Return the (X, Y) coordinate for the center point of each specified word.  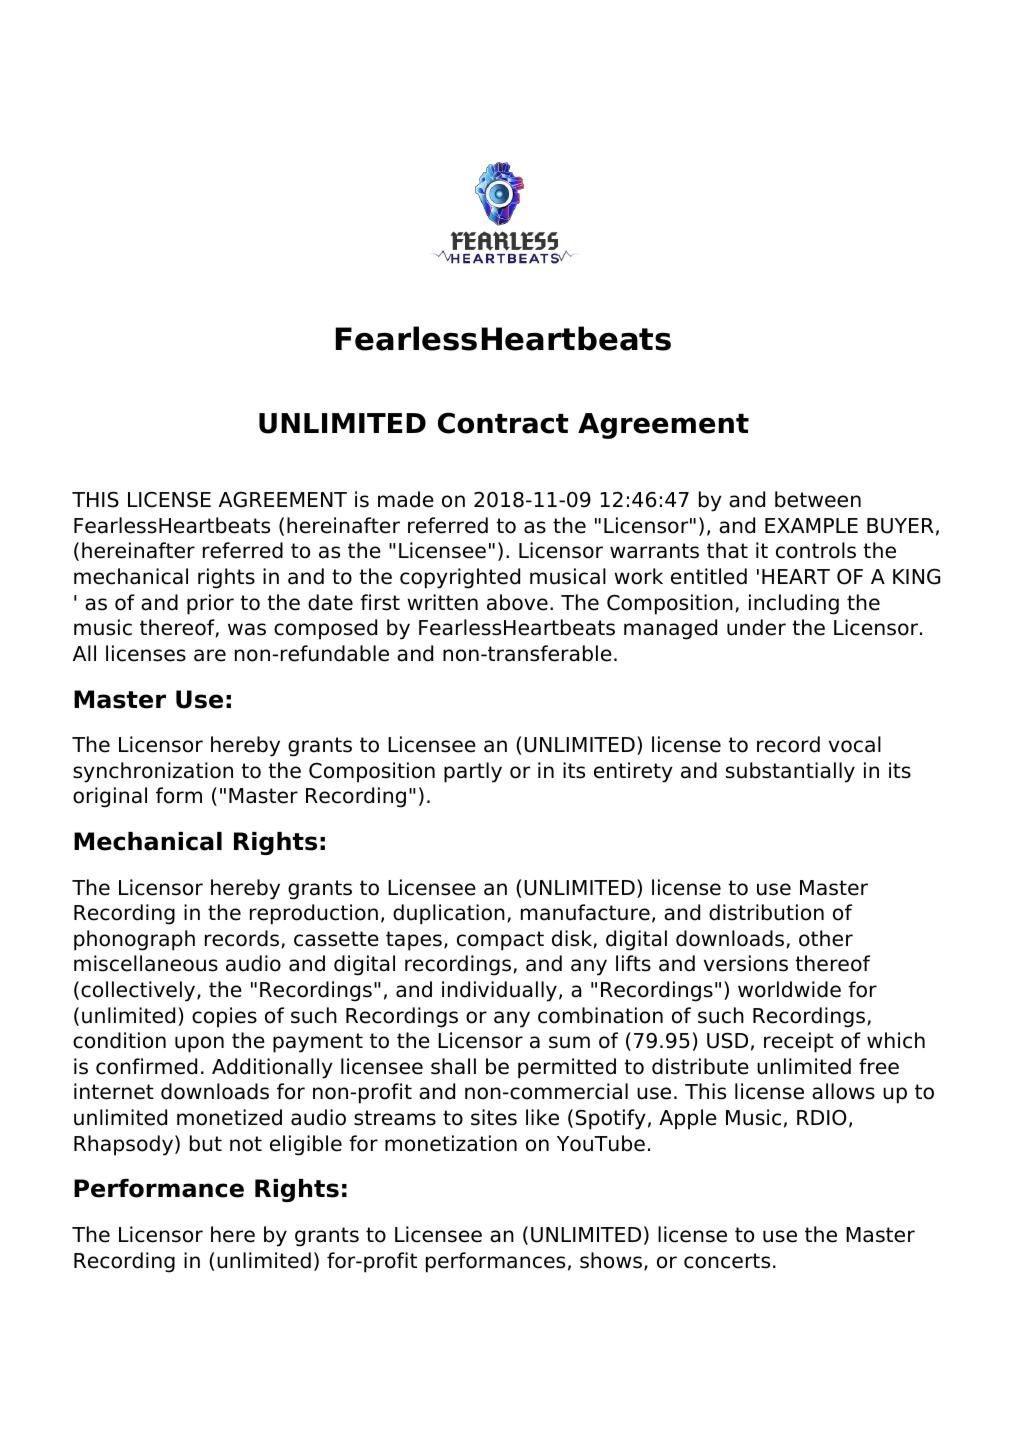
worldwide (789, 989)
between (818, 499)
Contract (503, 423)
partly (473, 772)
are (210, 655)
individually (499, 991)
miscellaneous (146, 963)
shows (611, 1260)
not (246, 1144)
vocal (855, 744)
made (406, 499)
